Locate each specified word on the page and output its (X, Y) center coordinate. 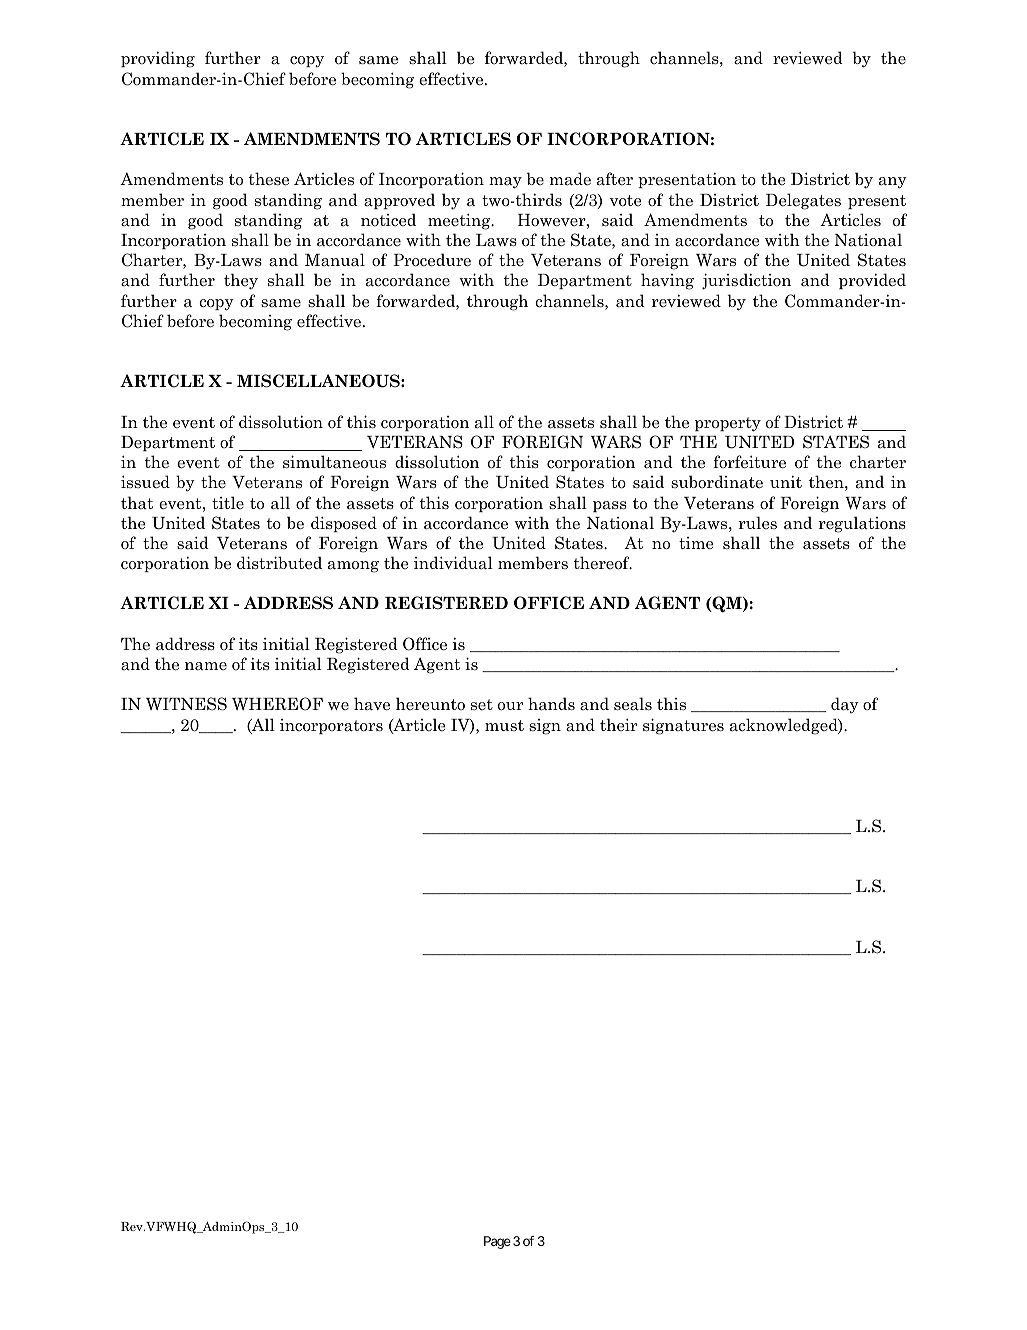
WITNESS (186, 704)
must (504, 725)
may (505, 183)
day (845, 705)
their (618, 725)
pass (610, 506)
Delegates (803, 201)
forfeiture (749, 462)
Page (497, 1242)
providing (158, 59)
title (228, 502)
